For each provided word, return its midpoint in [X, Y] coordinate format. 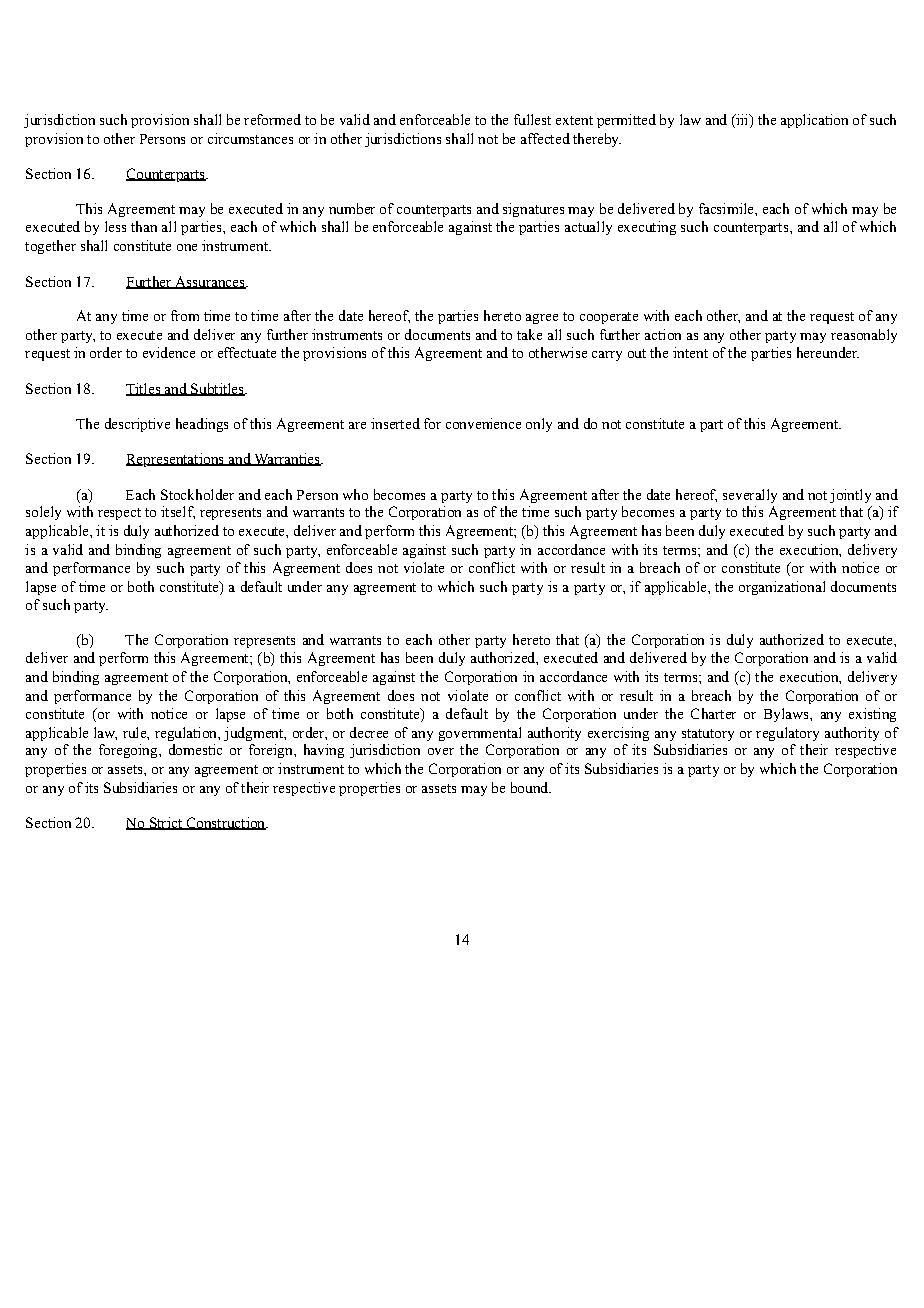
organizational [782, 588]
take [529, 334]
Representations [176, 460]
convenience [483, 423]
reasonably [864, 336]
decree [369, 732]
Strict [165, 823]
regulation [187, 734]
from [185, 315]
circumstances [250, 138]
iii [742, 121]
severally [750, 496]
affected [545, 138]
